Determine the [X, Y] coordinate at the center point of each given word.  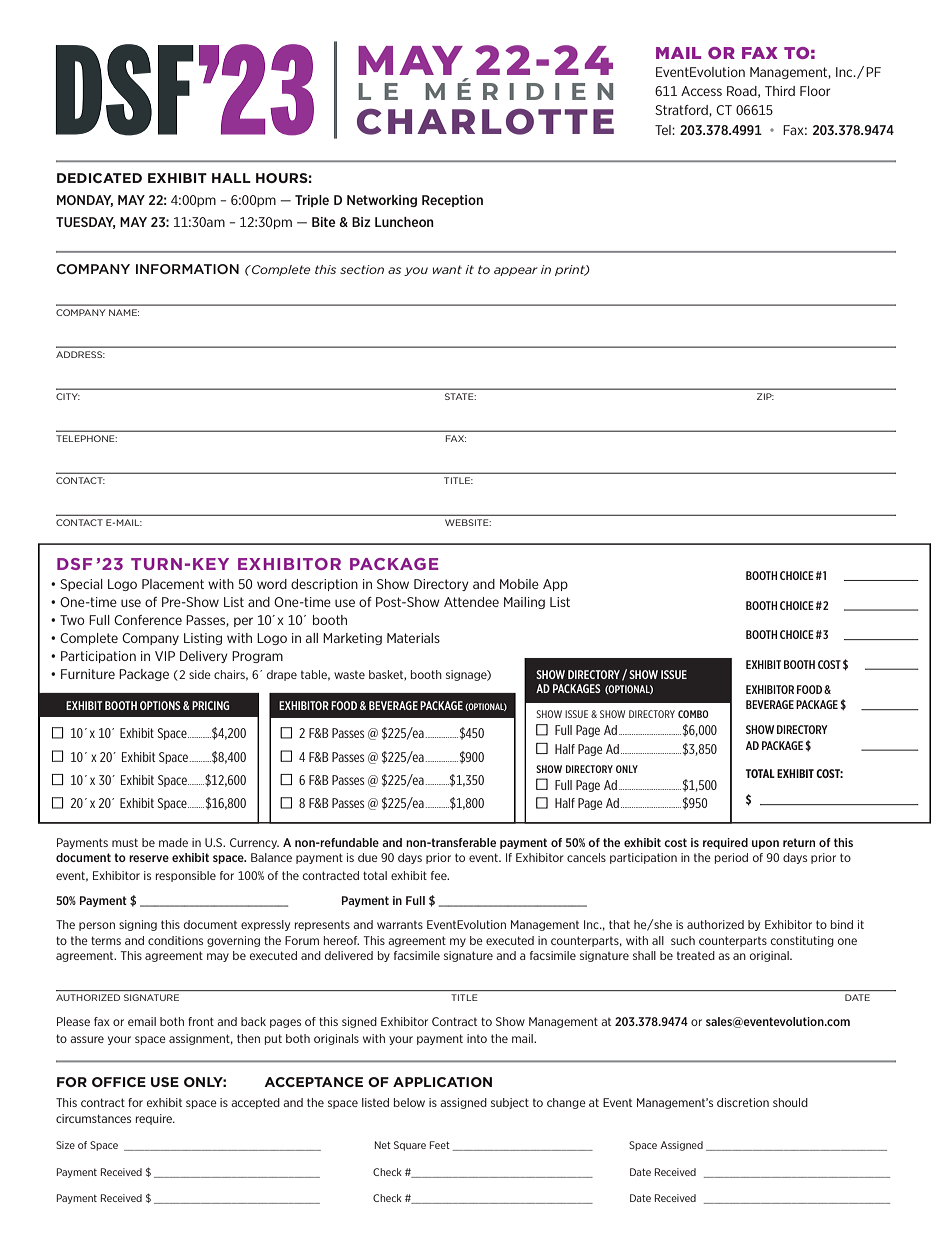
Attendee [471, 602]
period [731, 858]
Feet [440, 1145]
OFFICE [119, 1082]
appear [516, 271]
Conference [148, 620]
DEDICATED [99, 178]
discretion [743, 1102]
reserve [149, 858]
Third [780, 91]
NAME [124, 312]
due [368, 857]
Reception [452, 201]
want [447, 269]
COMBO [693, 714]
